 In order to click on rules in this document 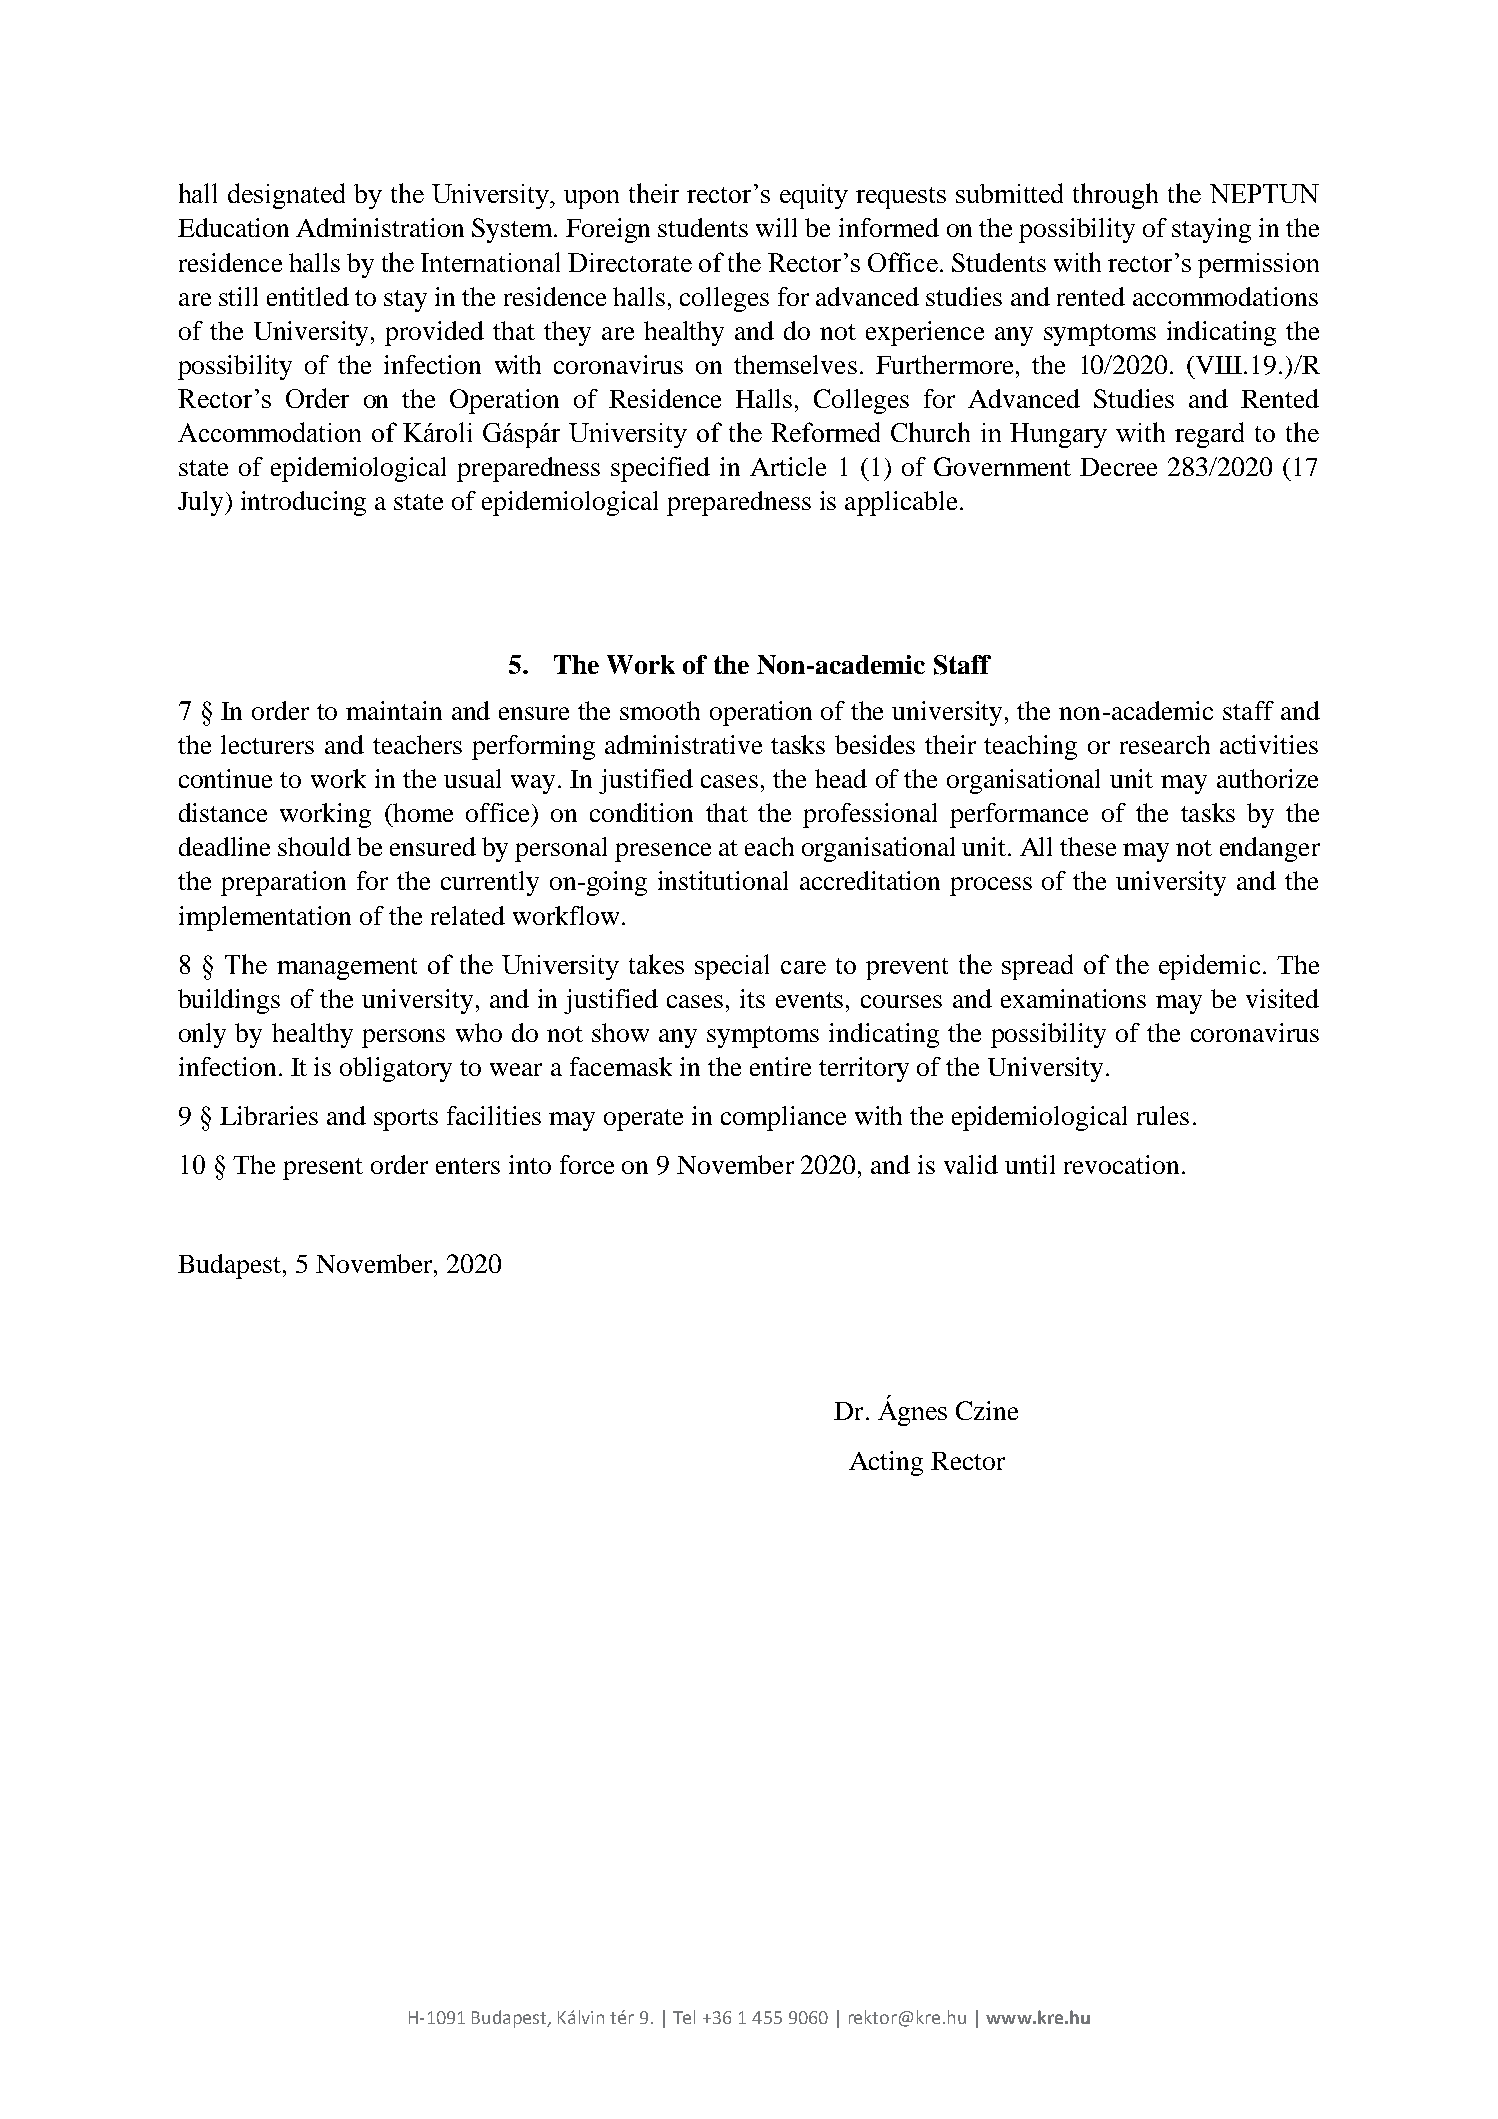, I will do `click(1163, 1115)`.
